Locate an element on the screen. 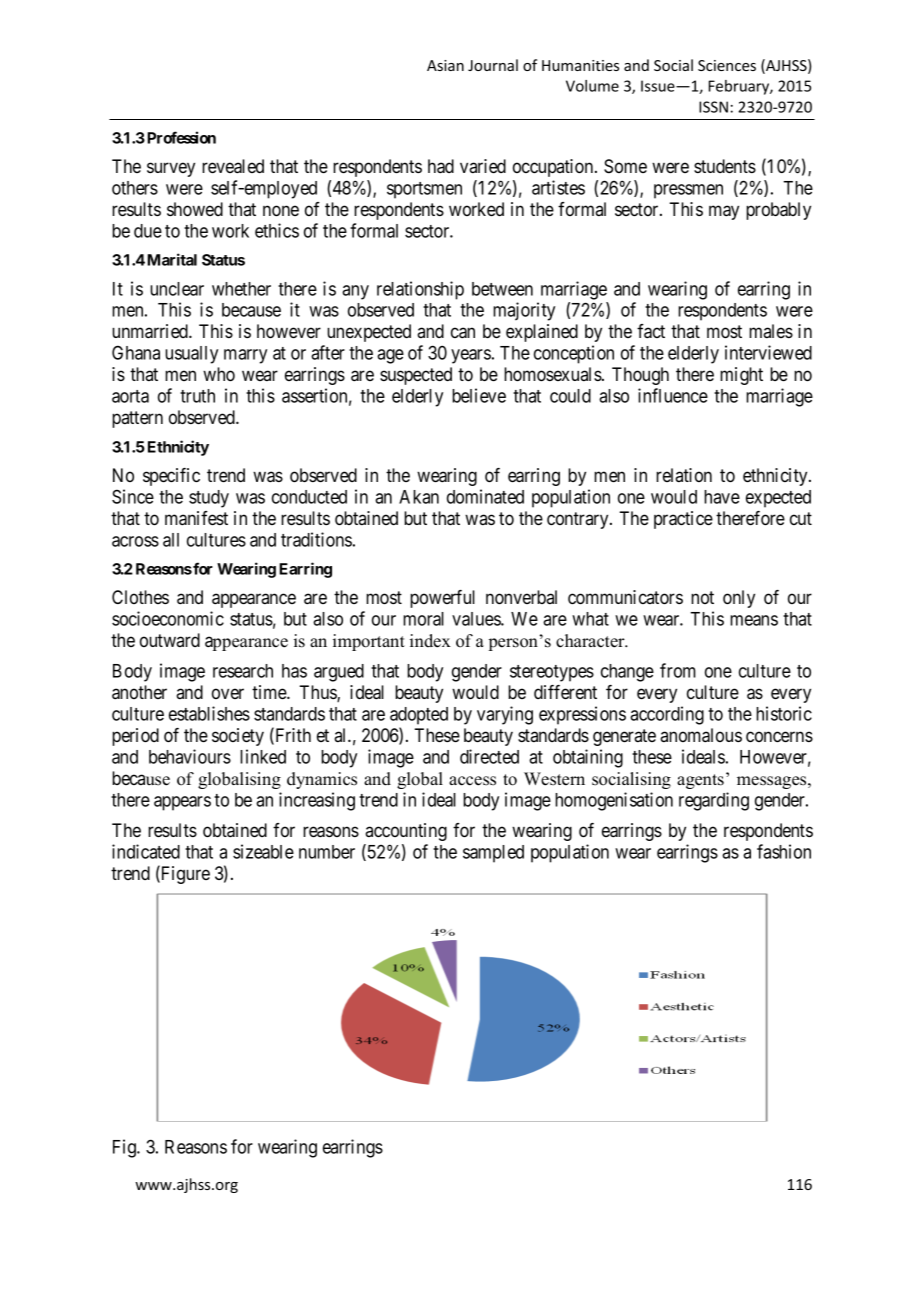 This screenshot has height=1308, width=924. appears is located at coordinates (182, 803).
